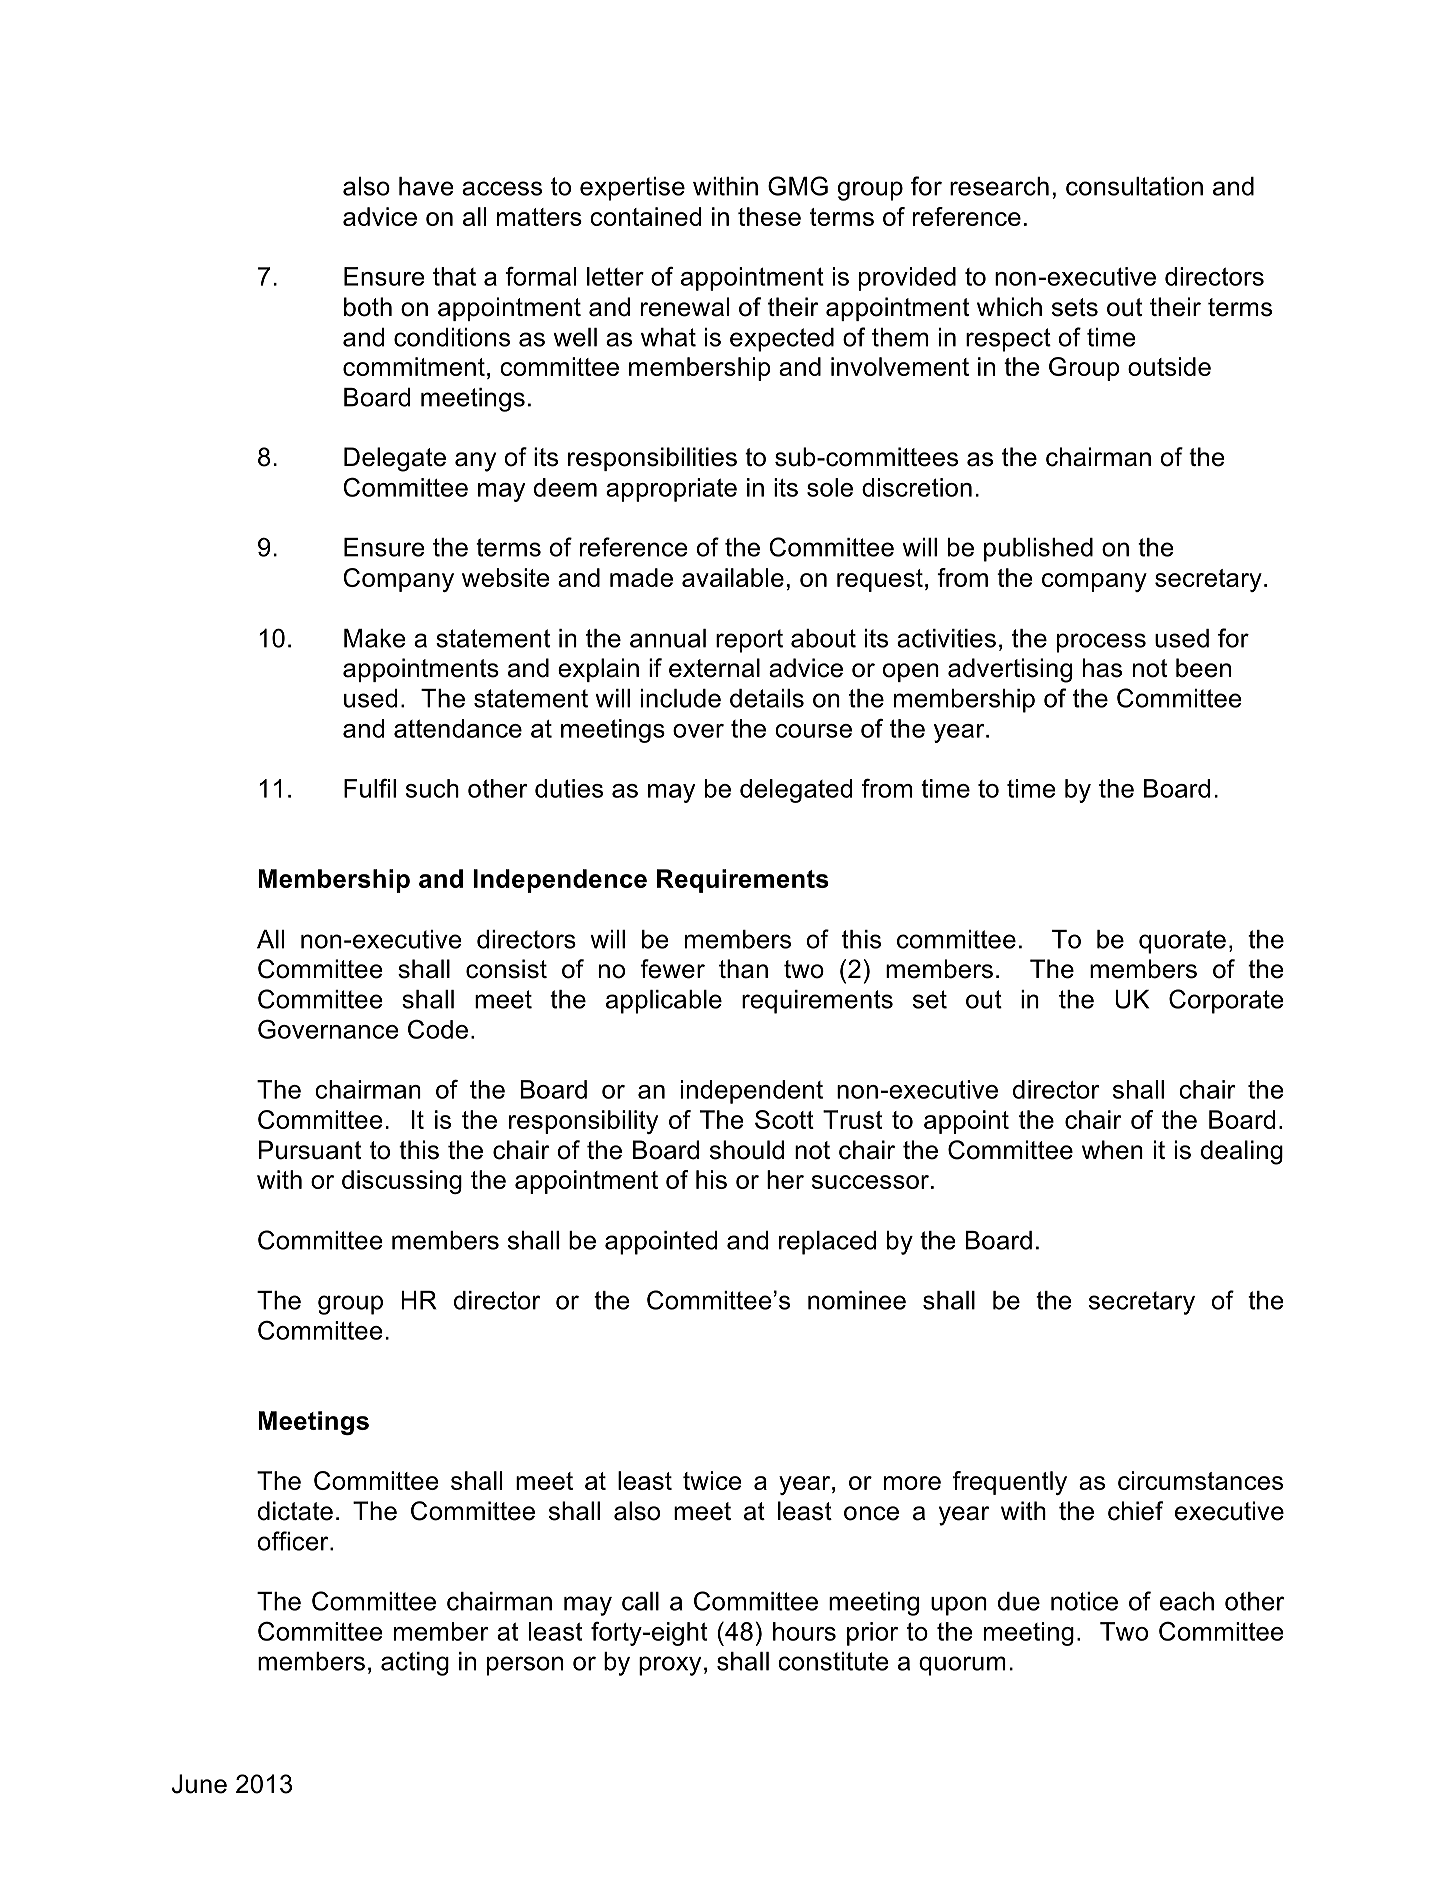  What do you see at coordinates (569, 788) in the page?
I see `duties` at bounding box center [569, 788].
